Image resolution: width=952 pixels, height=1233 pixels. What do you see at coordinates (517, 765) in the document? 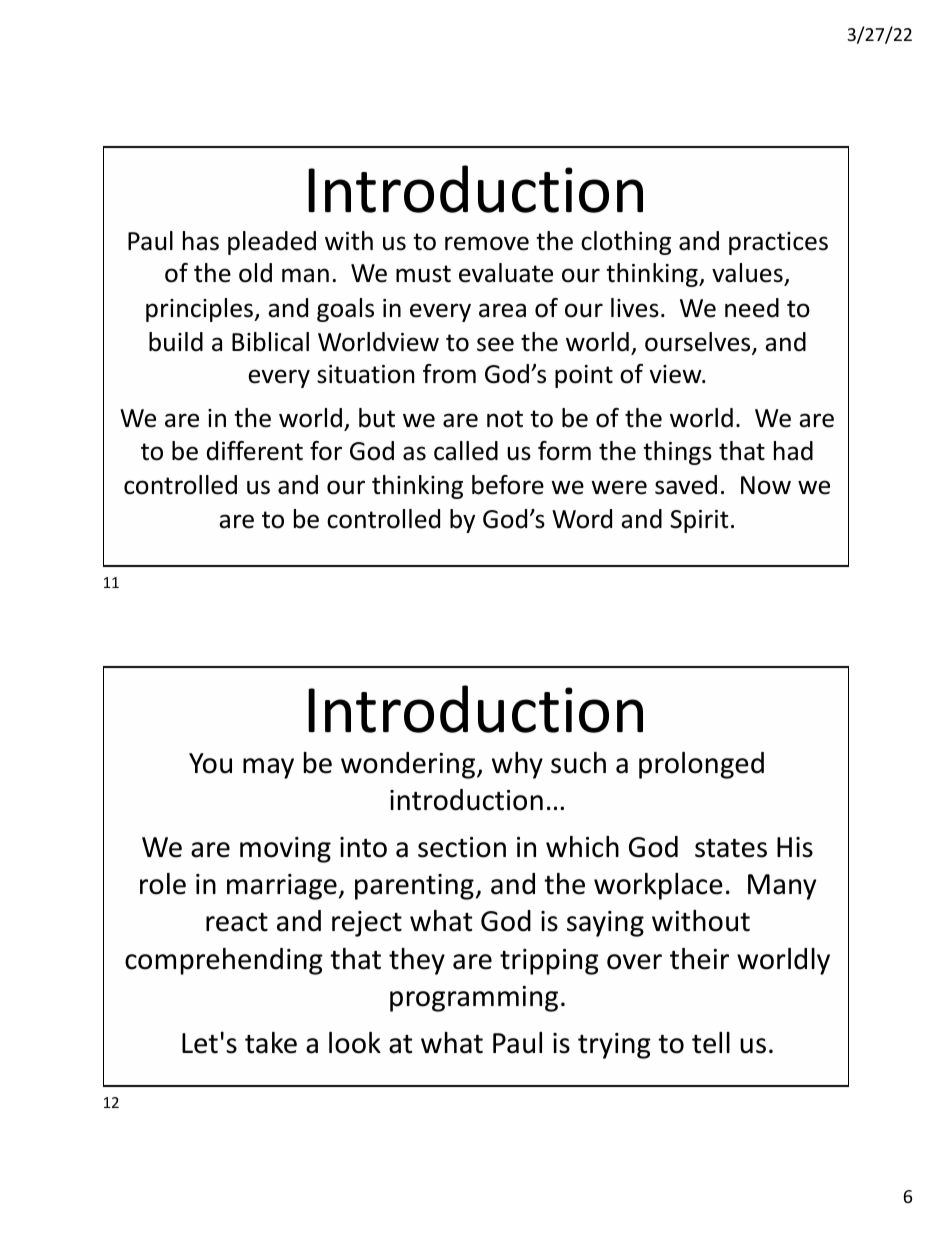
I see `why` at bounding box center [517, 765].
